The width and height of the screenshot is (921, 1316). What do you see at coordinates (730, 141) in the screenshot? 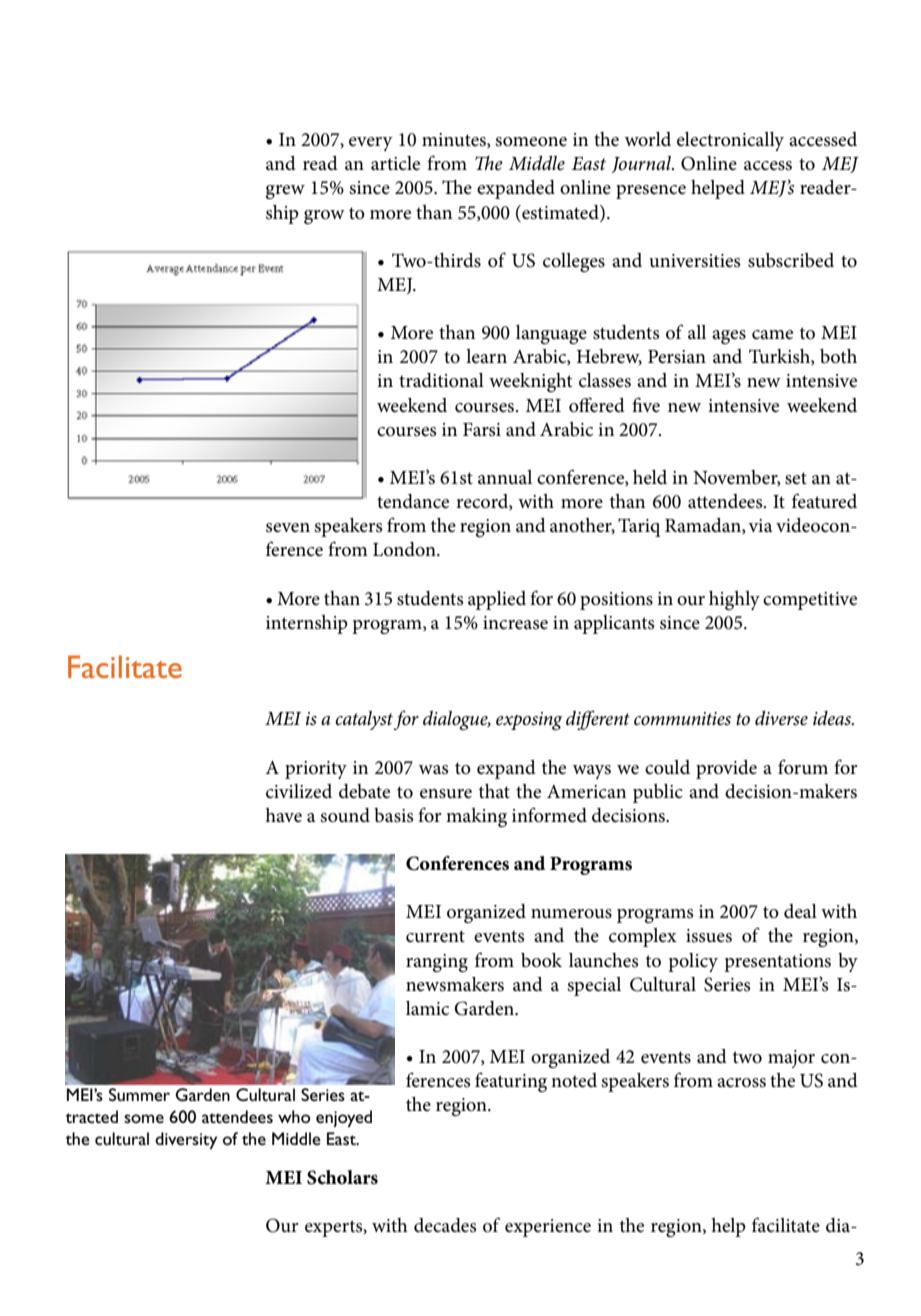
I see `electronically` at bounding box center [730, 141].
